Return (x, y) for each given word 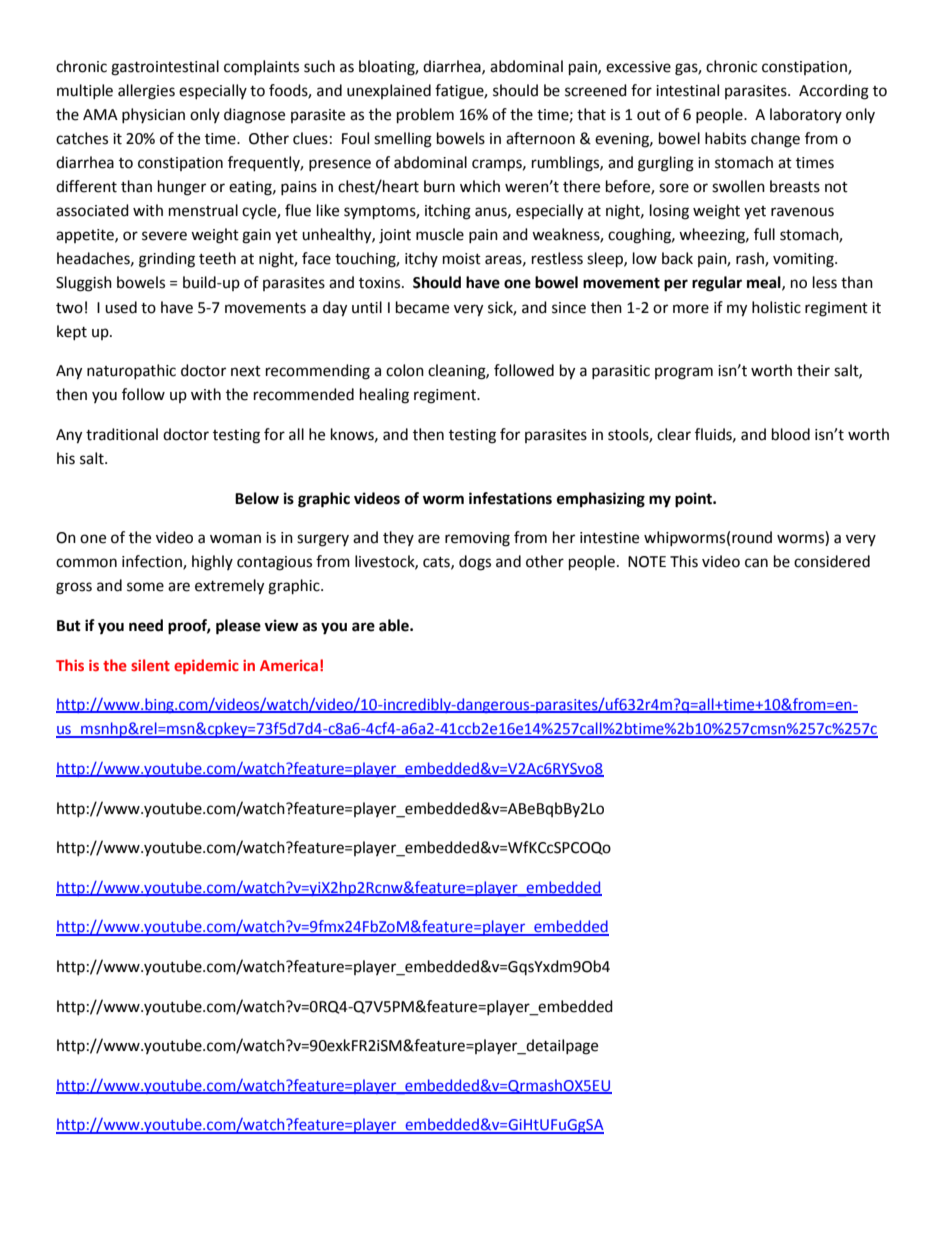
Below (257, 498)
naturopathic (131, 371)
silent (150, 665)
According (834, 92)
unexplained (389, 91)
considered (832, 561)
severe (164, 236)
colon (405, 370)
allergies (146, 92)
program (684, 373)
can (756, 563)
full (764, 234)
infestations (510, 498)
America (289, 665)
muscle (440, 234)
